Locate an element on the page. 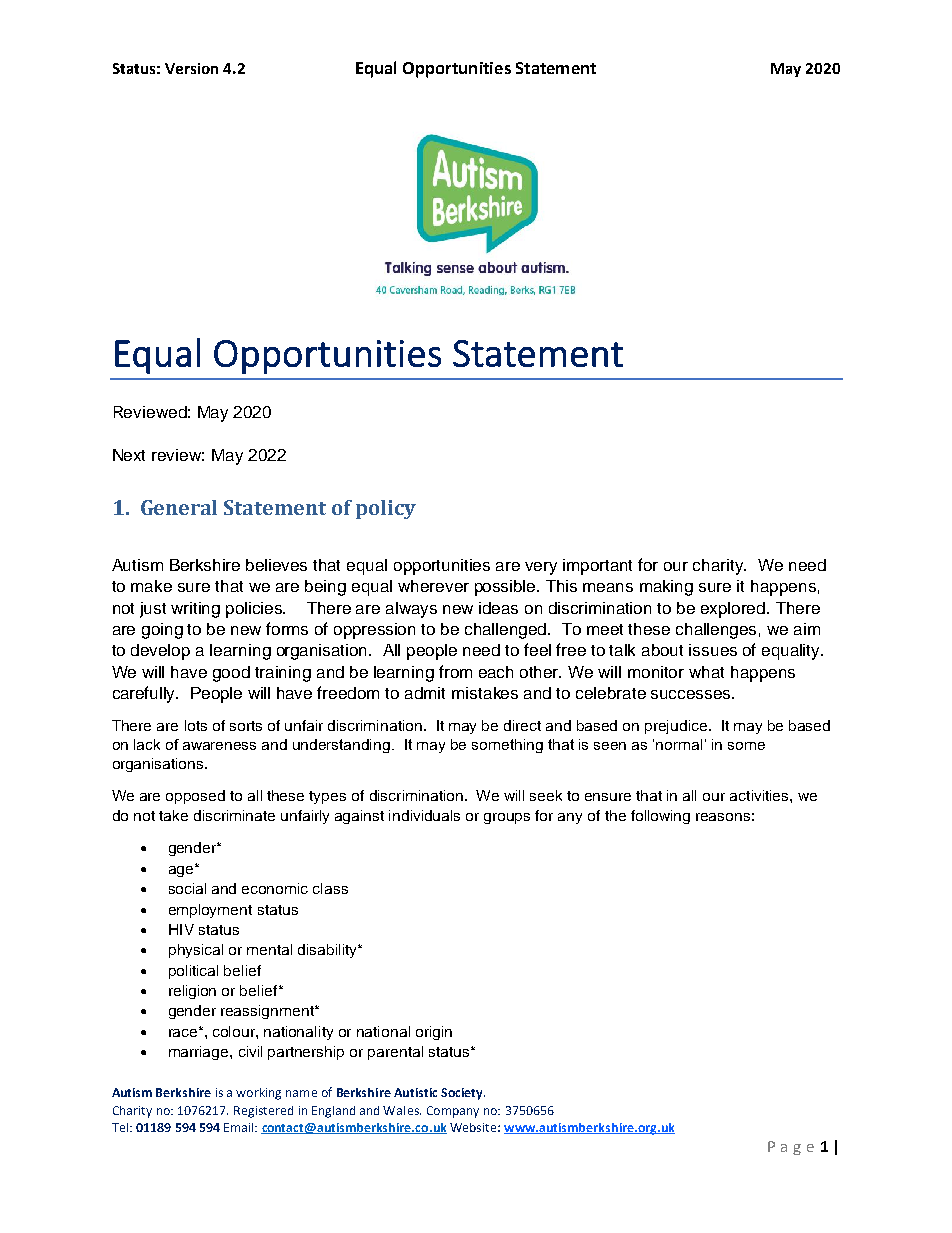 The height and width of the page is (1233, 952). policy is located at coordinates (386, 509).
